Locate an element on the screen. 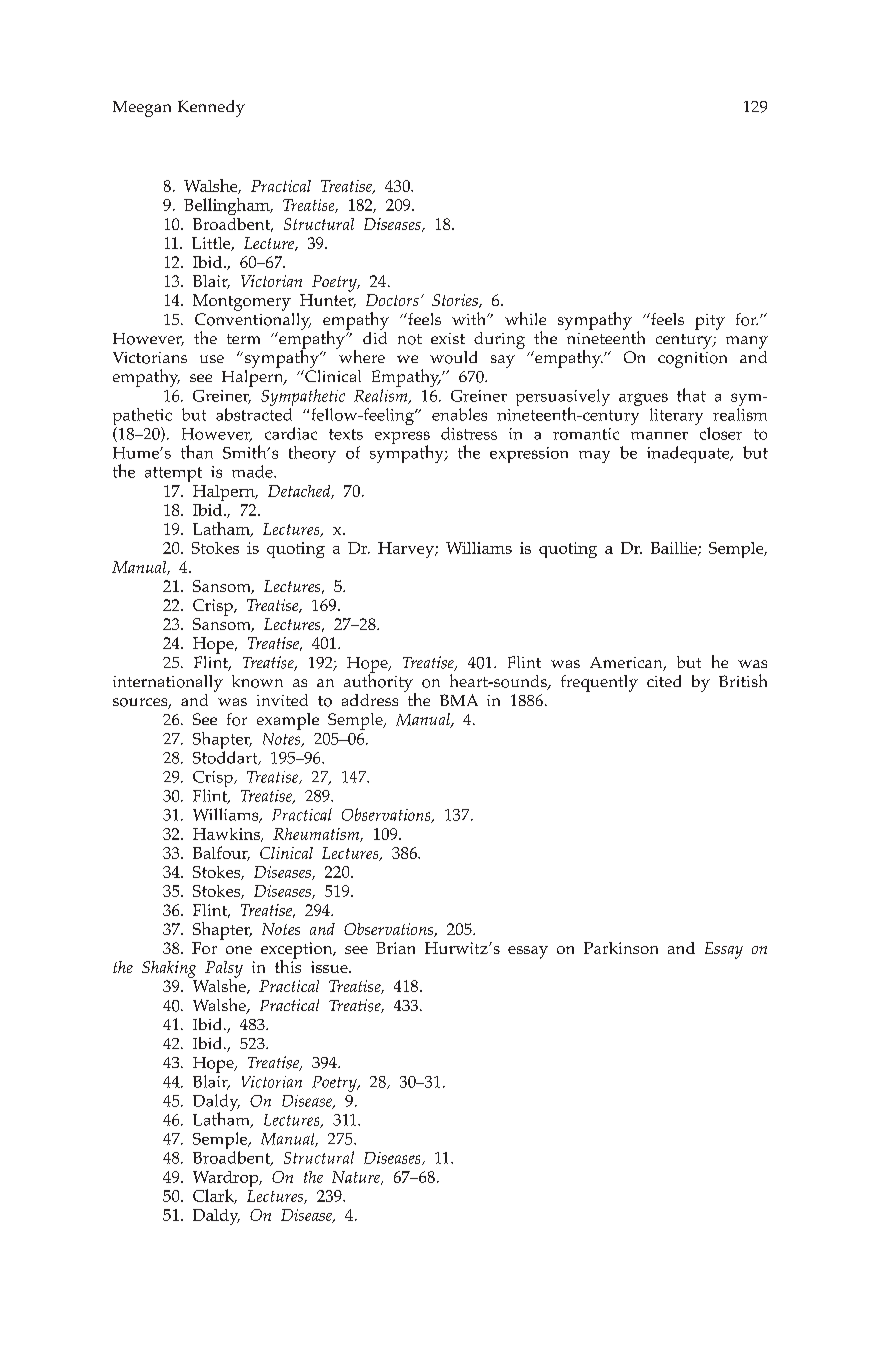 This screenshot has height=1372, width=895. Parkinson is located at coordinates (621, 948).
